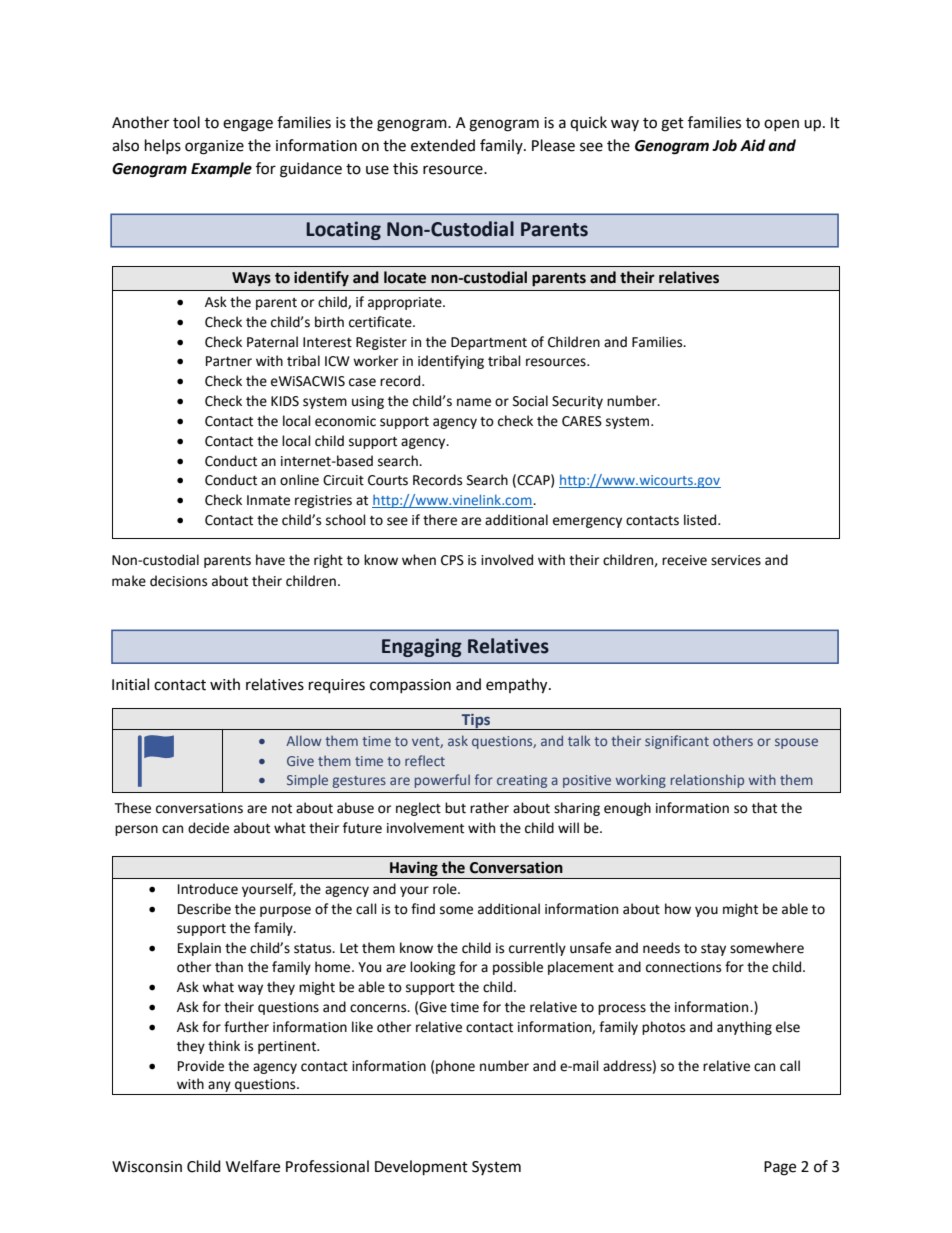  What do you see at coordinates (199, 949) in the screenshot?
I see `Explain` at bounding box center [199, 949].
